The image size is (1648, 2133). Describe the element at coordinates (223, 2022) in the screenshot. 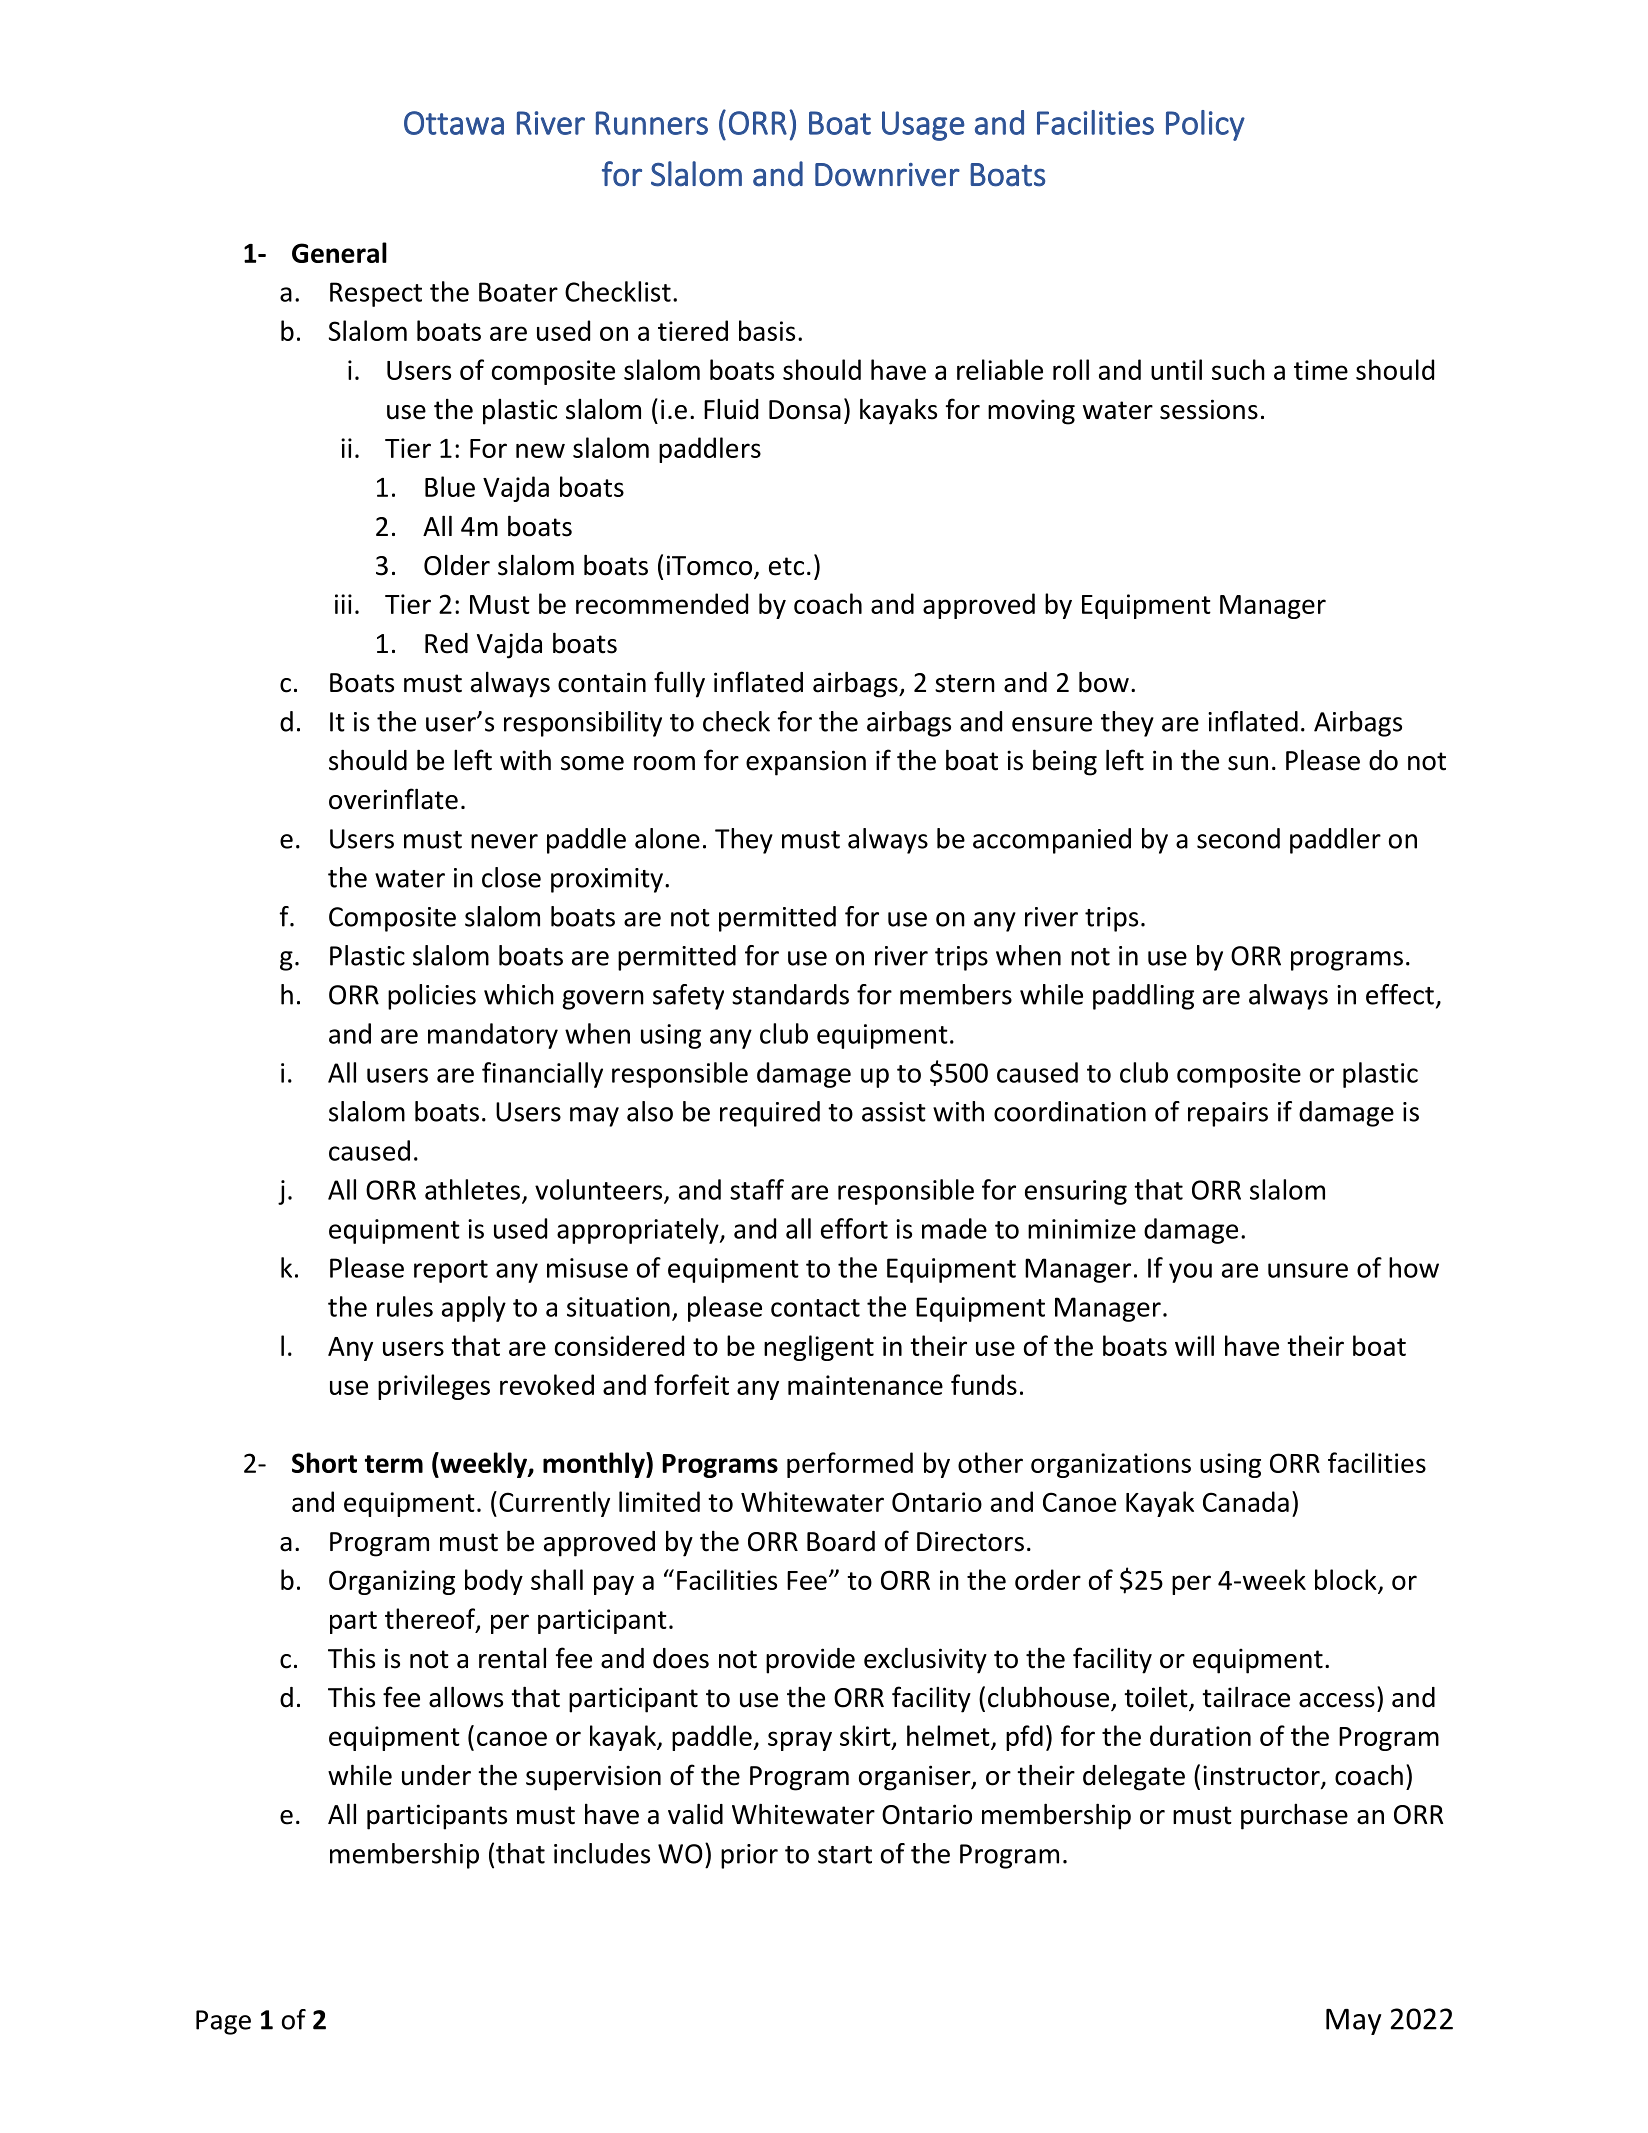

I see `Page` at that location.
